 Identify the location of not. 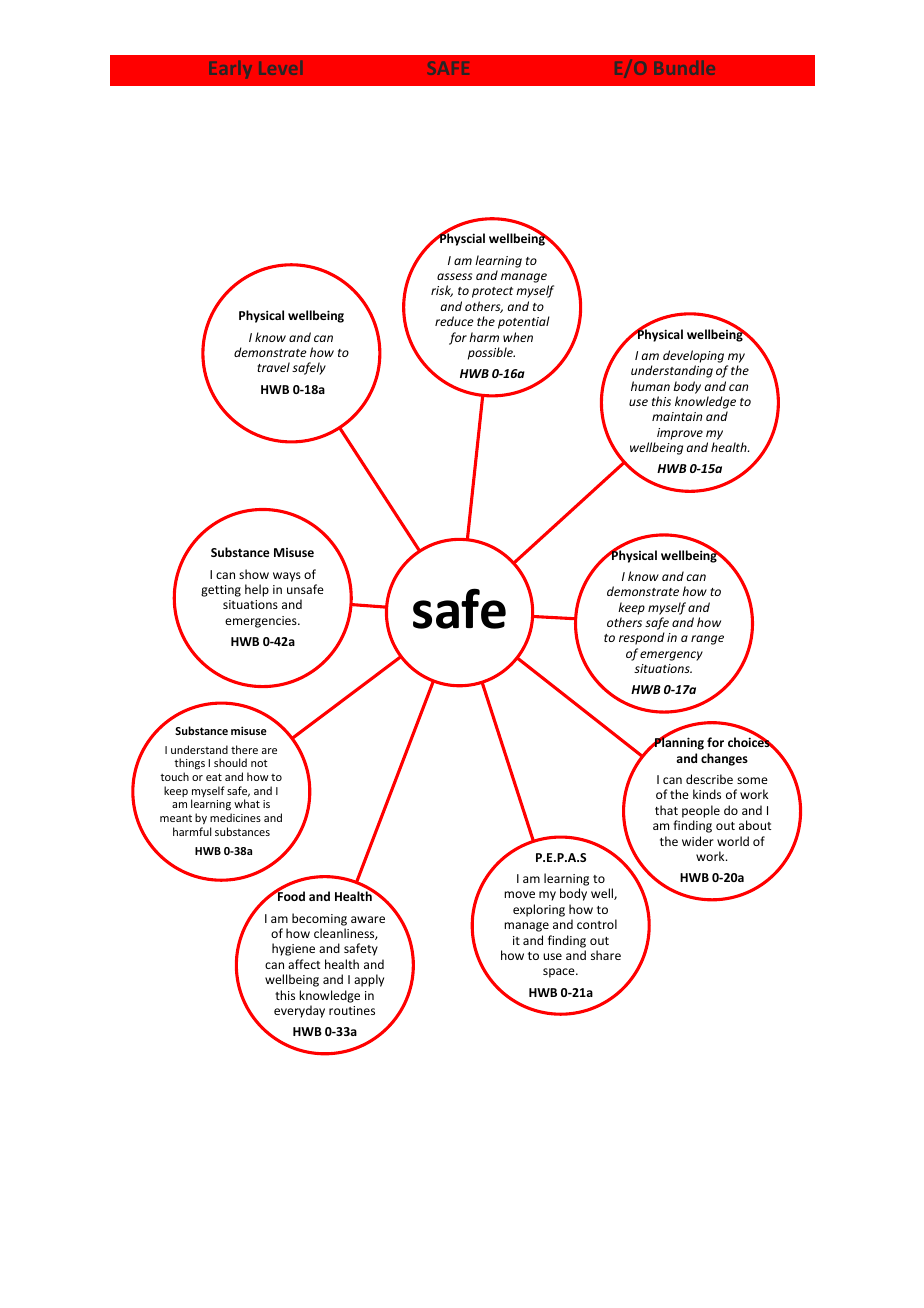
(259, 763).
